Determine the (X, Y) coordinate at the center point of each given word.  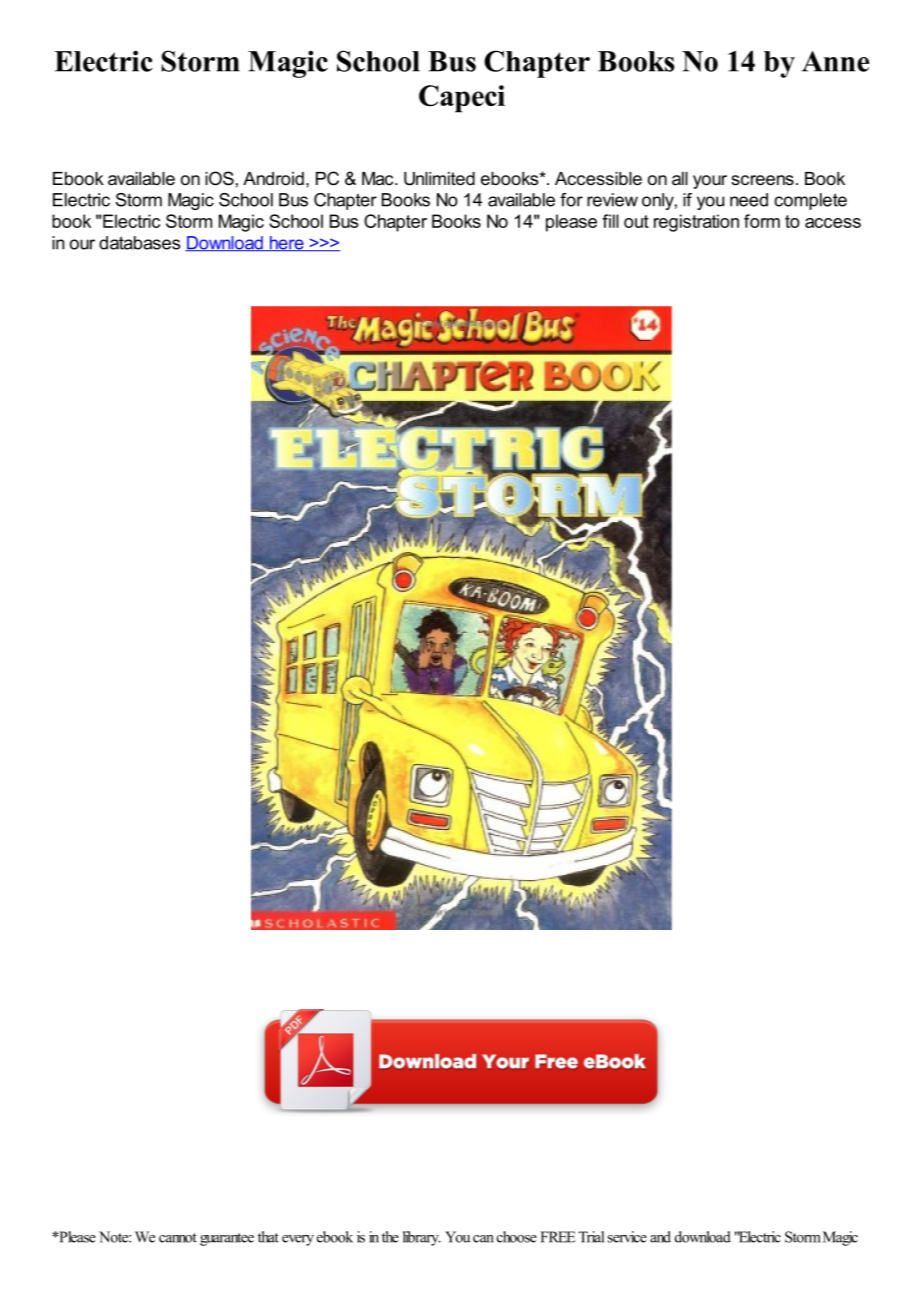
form (762, 221)
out (636, 221)
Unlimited (439, 179)
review (612, 200)
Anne (835, 61)
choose (517, 1237)
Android (273, 179)
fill (610, 221)
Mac (379, 179)
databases (140, 243)
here (287, 243)
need (749, 200)
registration (696, 223)
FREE (557, 1237)
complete (810, 201)
